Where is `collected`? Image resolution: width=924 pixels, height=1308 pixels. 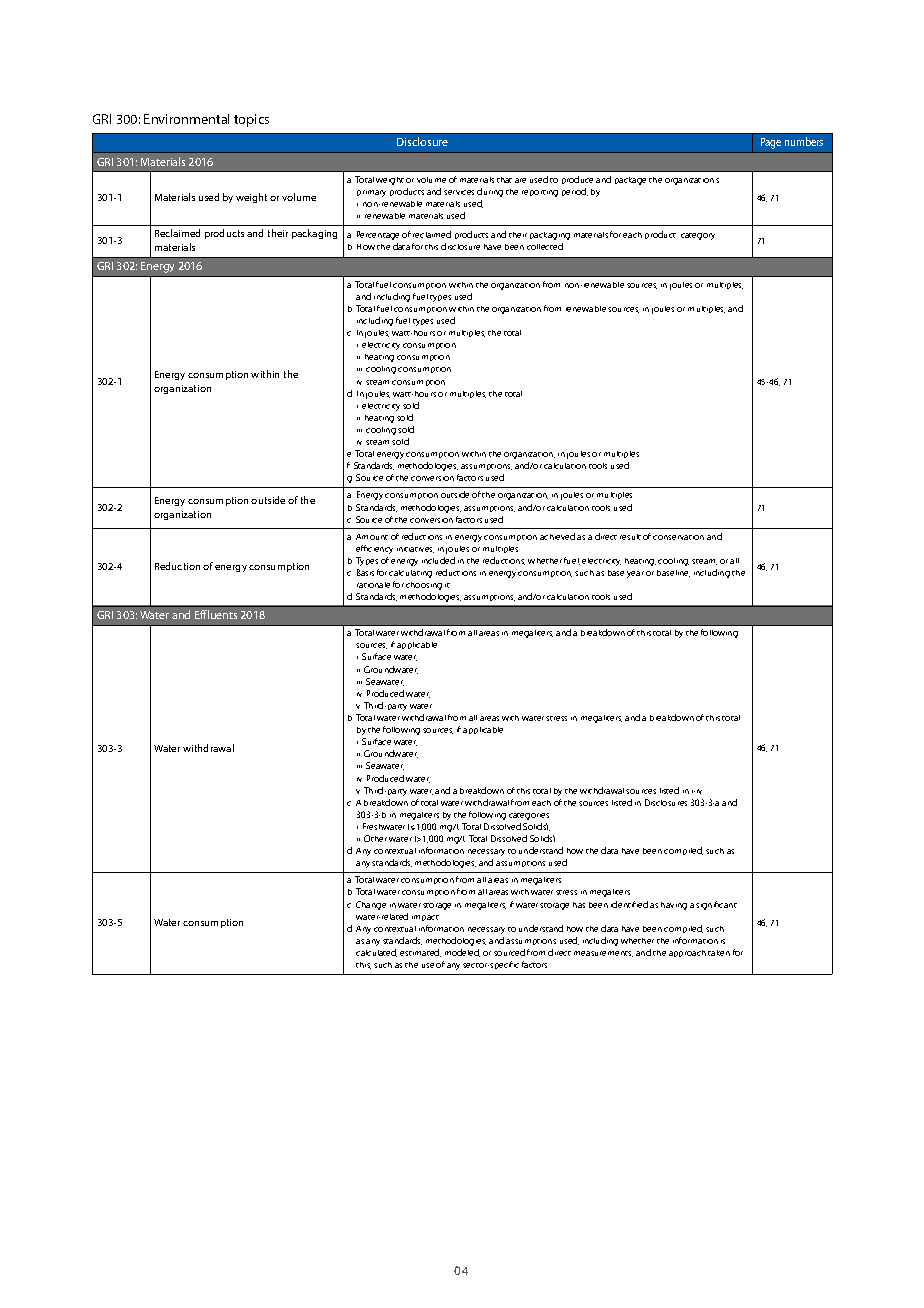 collected is located at coordinates (545, 246).
